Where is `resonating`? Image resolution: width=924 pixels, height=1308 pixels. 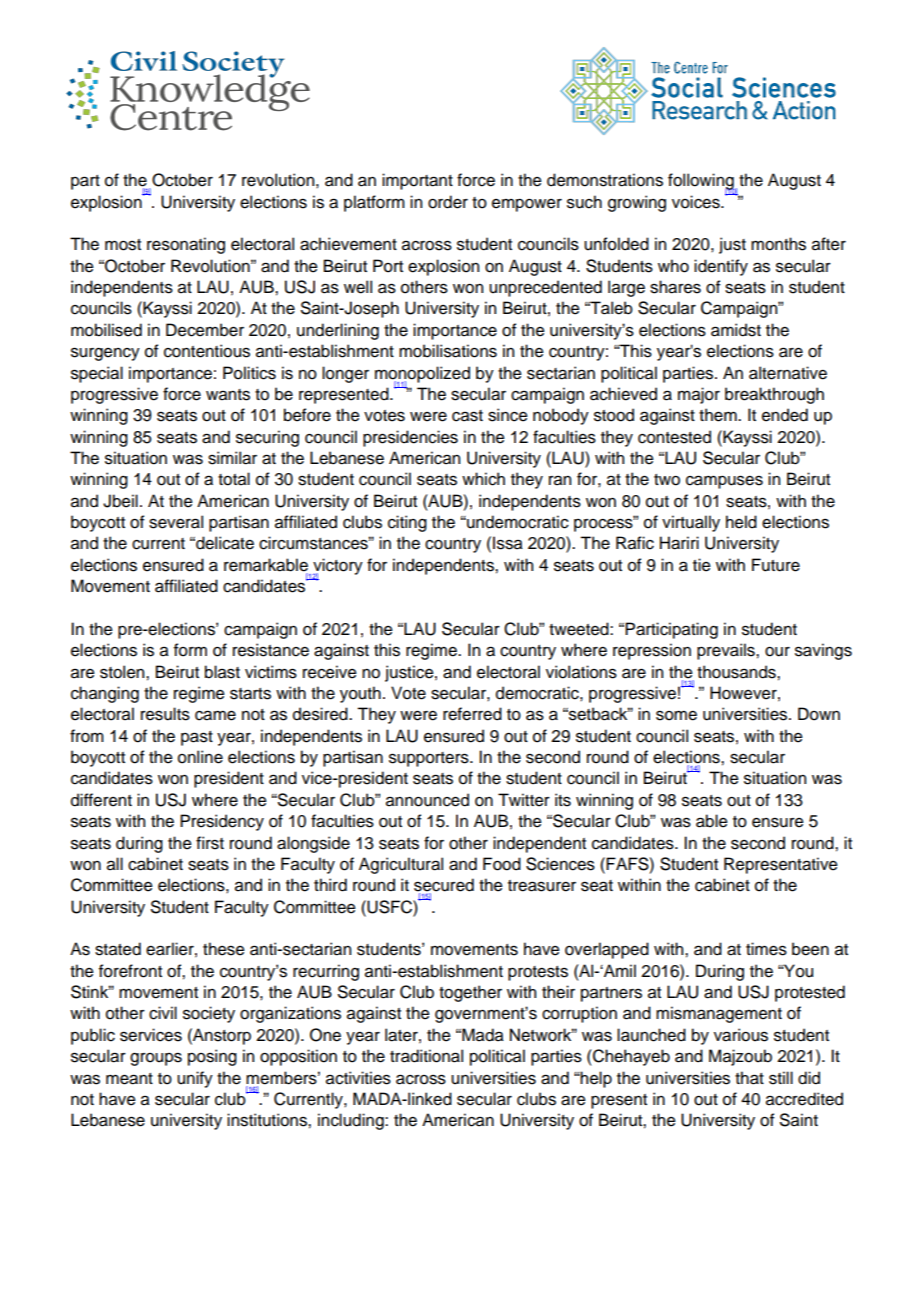
resonating is located at coordinates (186, 245).
